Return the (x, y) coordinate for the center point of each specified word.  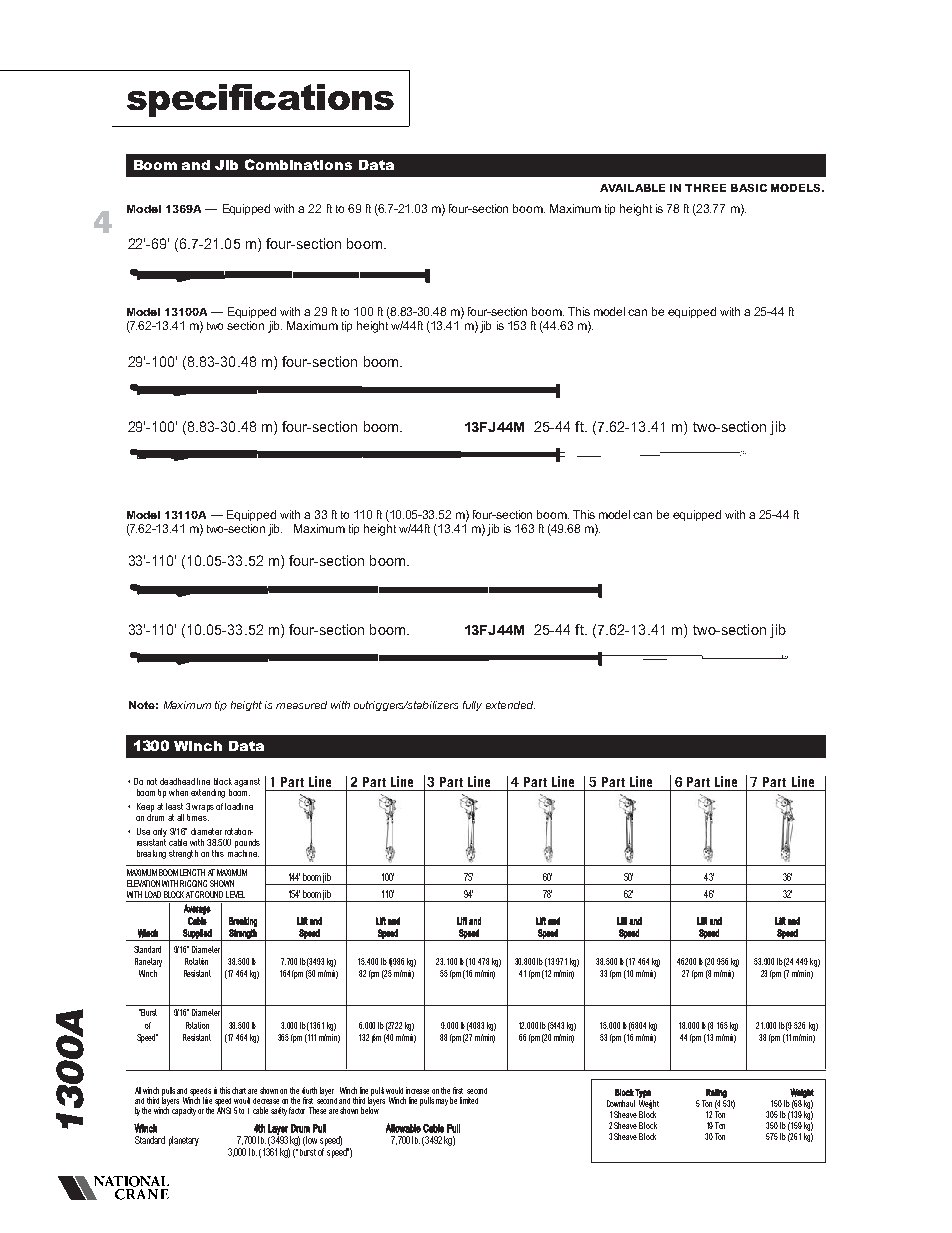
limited (469, 1100)
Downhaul (621, 1103)
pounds (247, 845)
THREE (705, 188)
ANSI (224, 1109)
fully (472, 706)
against (247, 782)
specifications (260, 100)
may (442, 1102)
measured (301, 705)
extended (510, 705)
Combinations (298, 164)
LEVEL (235, 894)
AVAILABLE (632, 188)
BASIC (749, 188)
